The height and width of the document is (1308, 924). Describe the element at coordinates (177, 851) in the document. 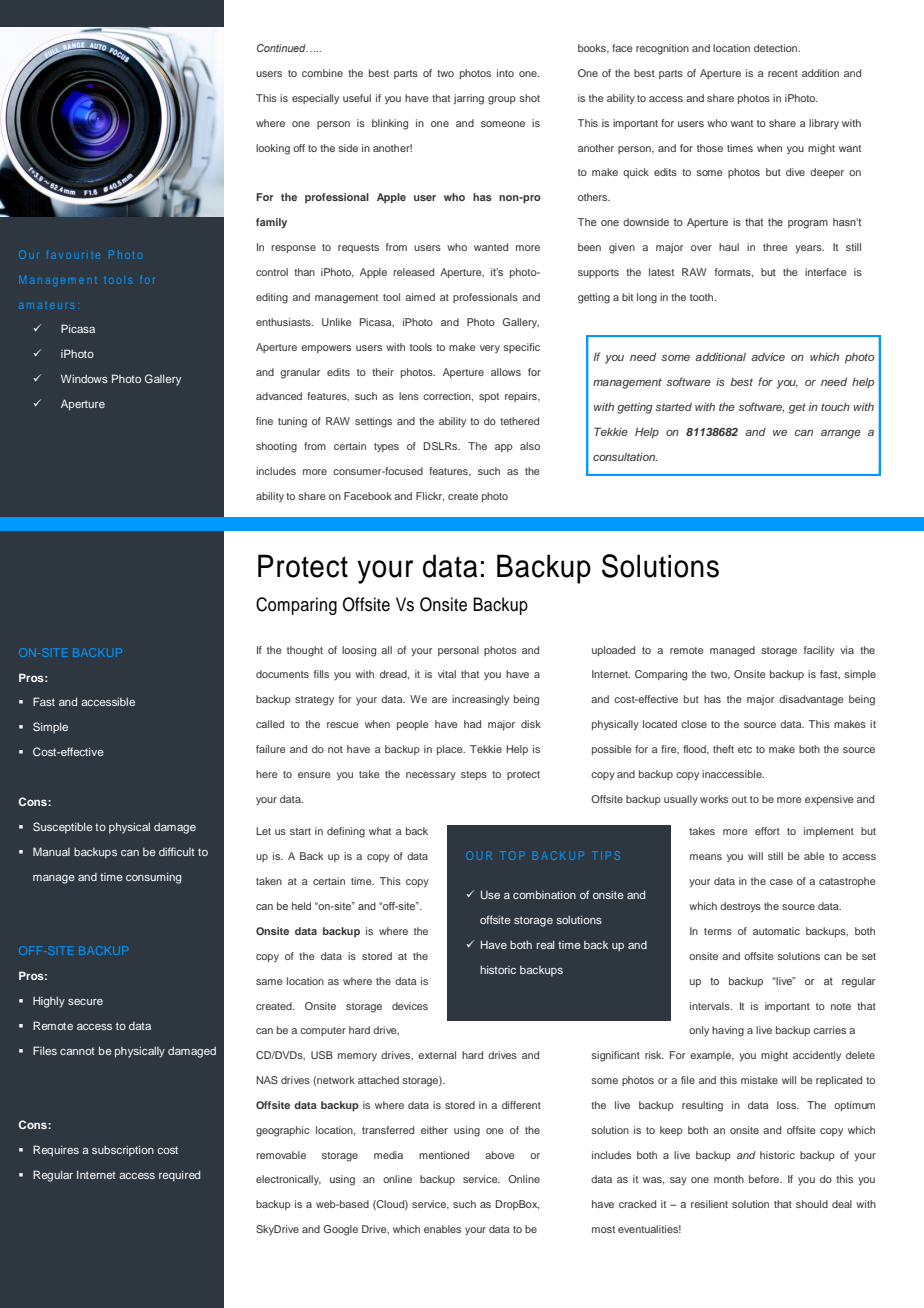

I see `difficult` at that location.
